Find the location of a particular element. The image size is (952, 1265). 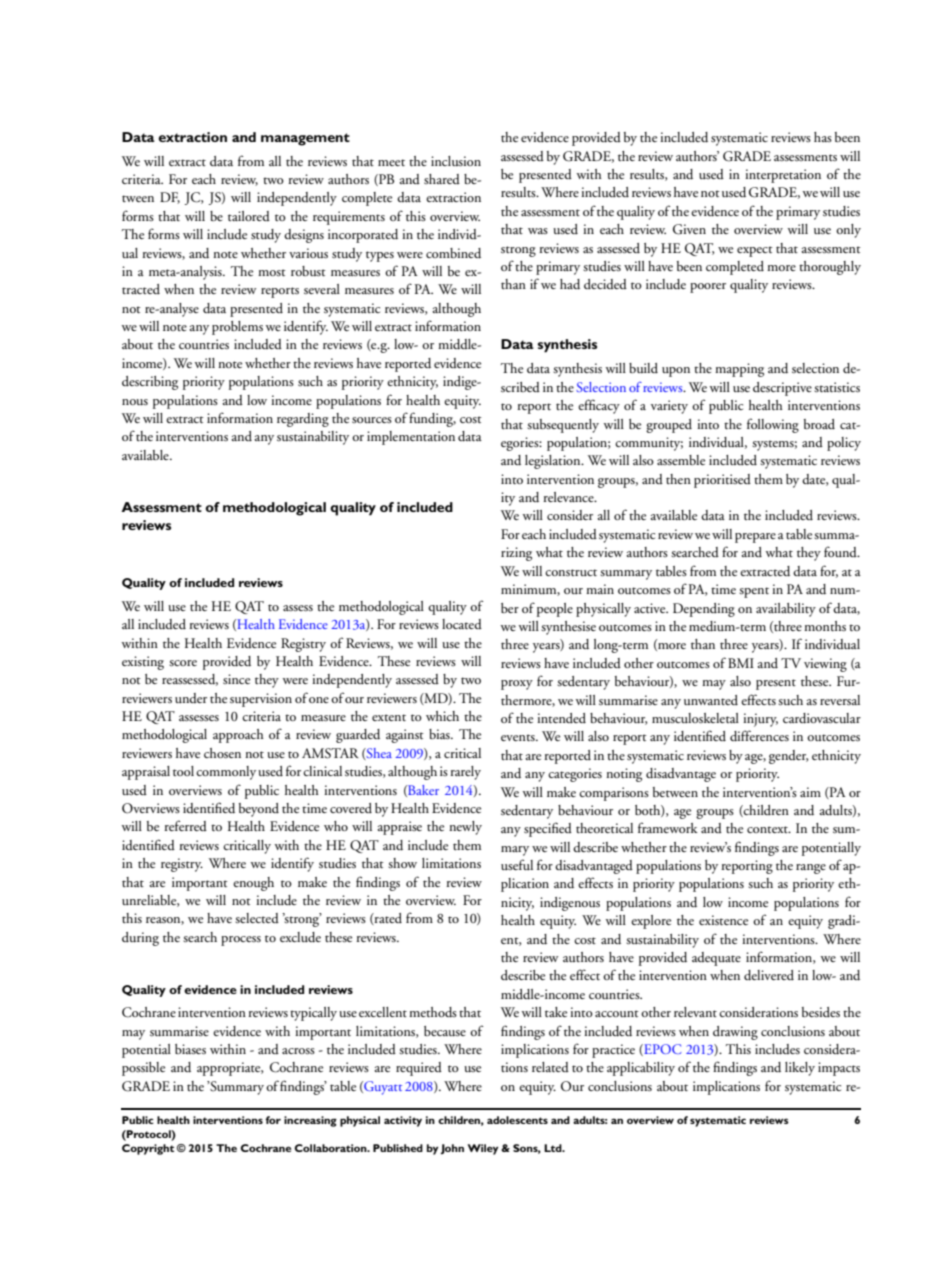

likely is located at coordinates (800, 1069).
